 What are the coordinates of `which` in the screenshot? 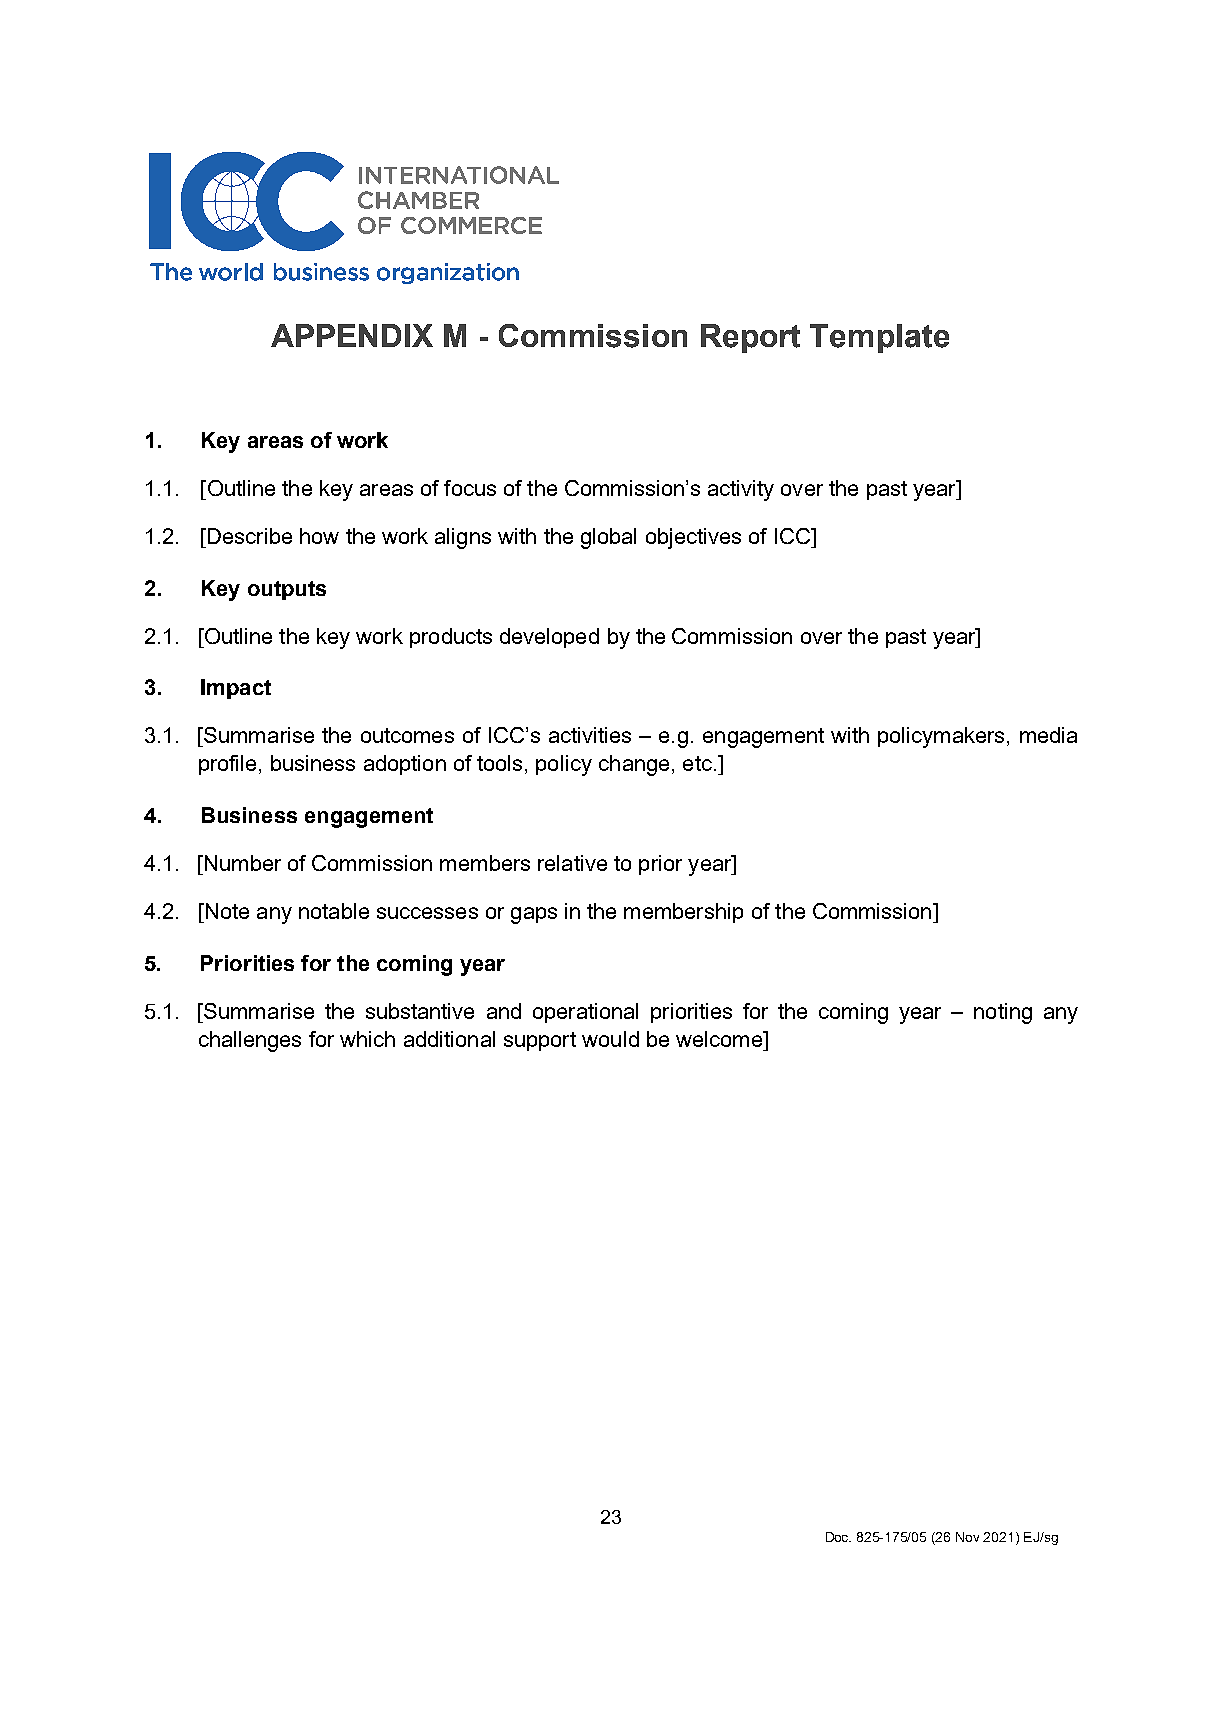 It's located at (367, 1039).
